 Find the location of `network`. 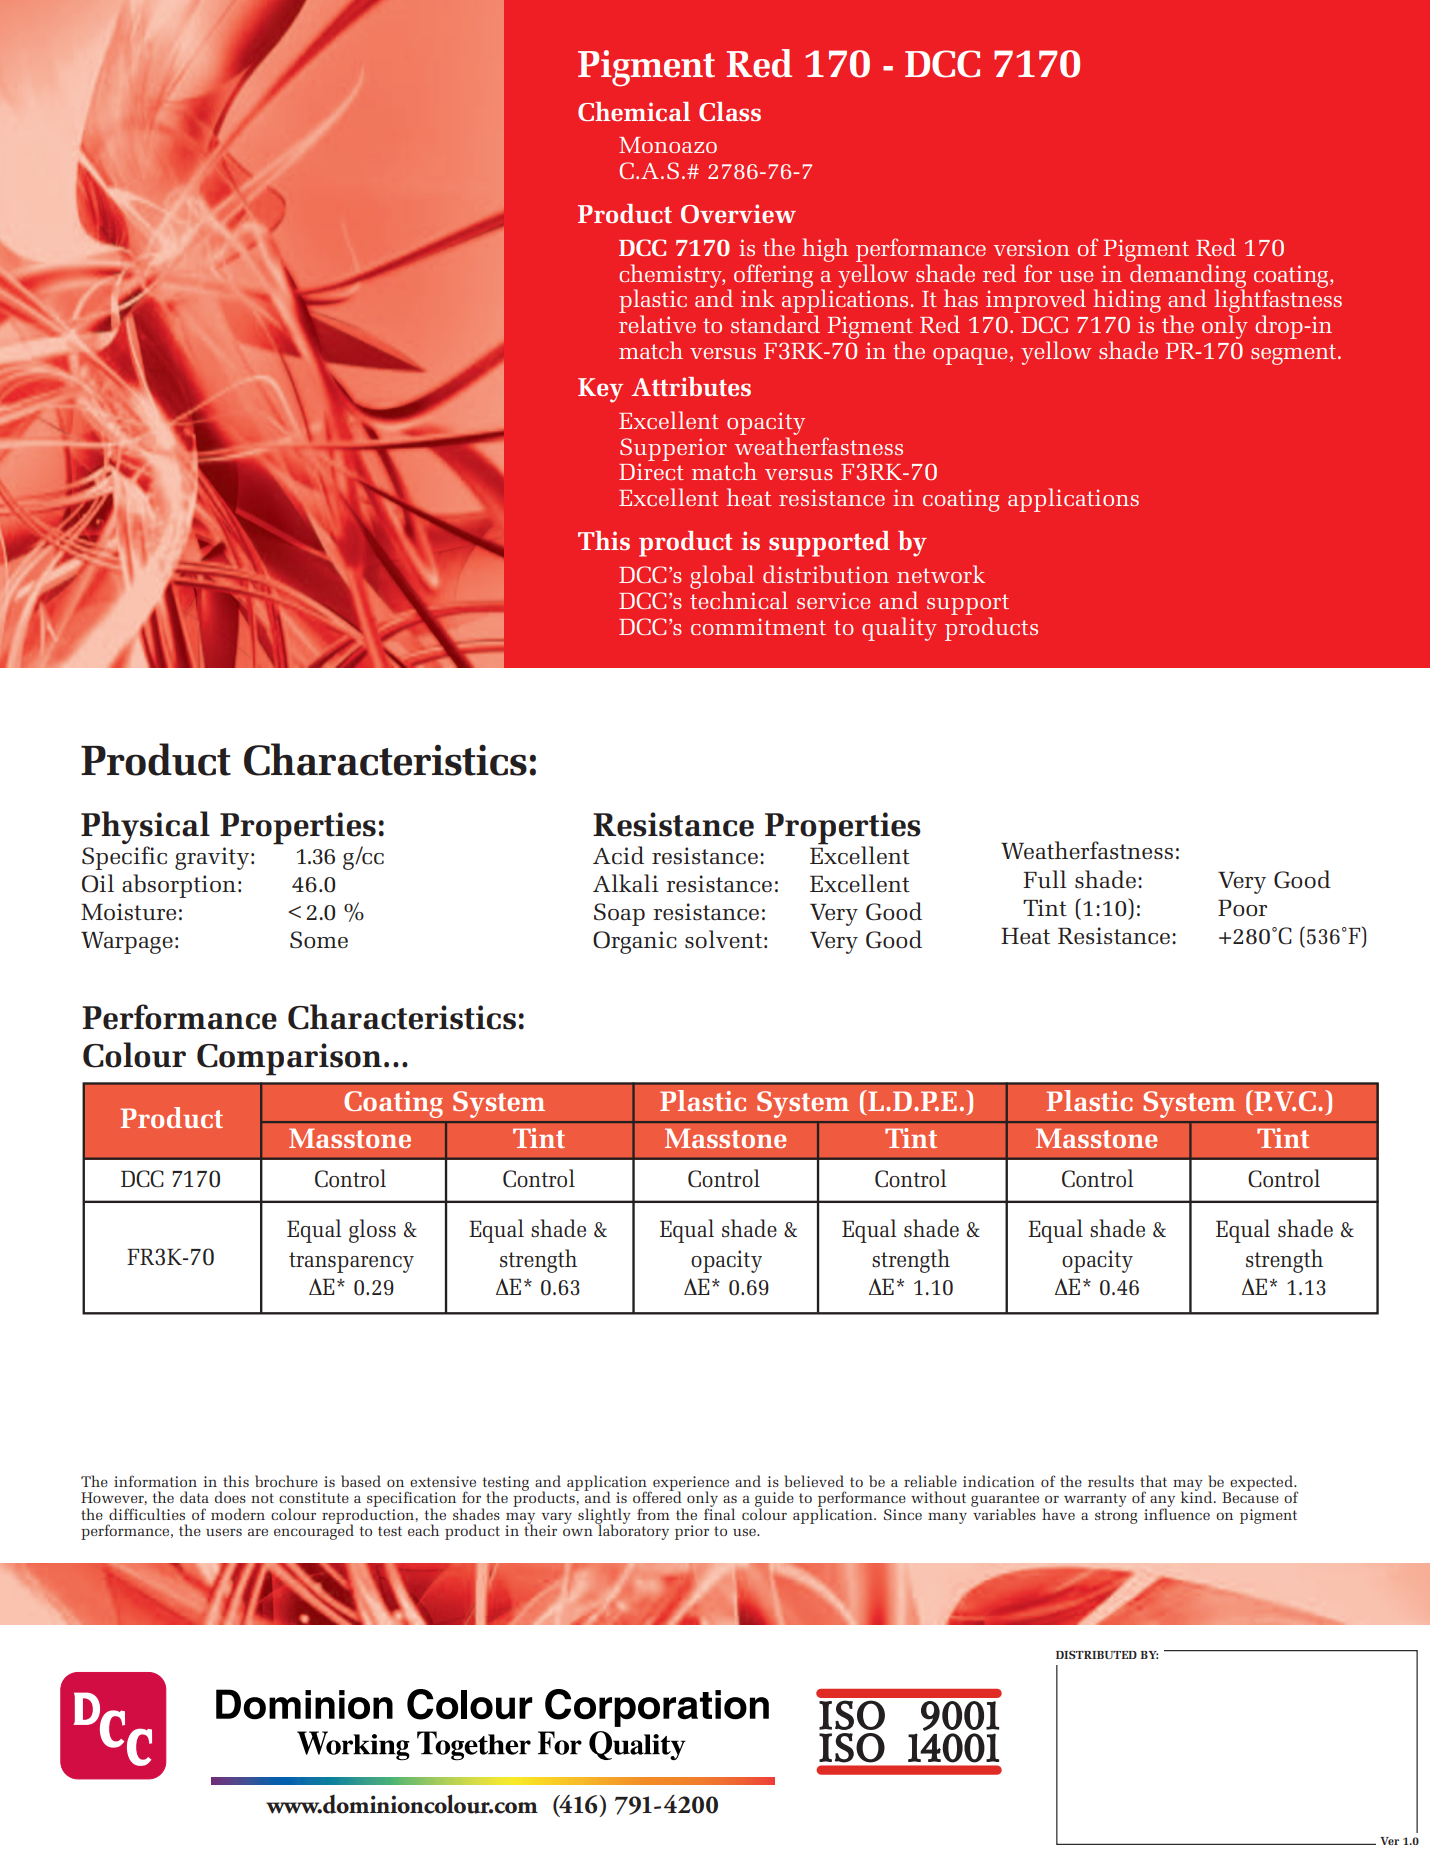

network is located at coordinates (941, 574).
